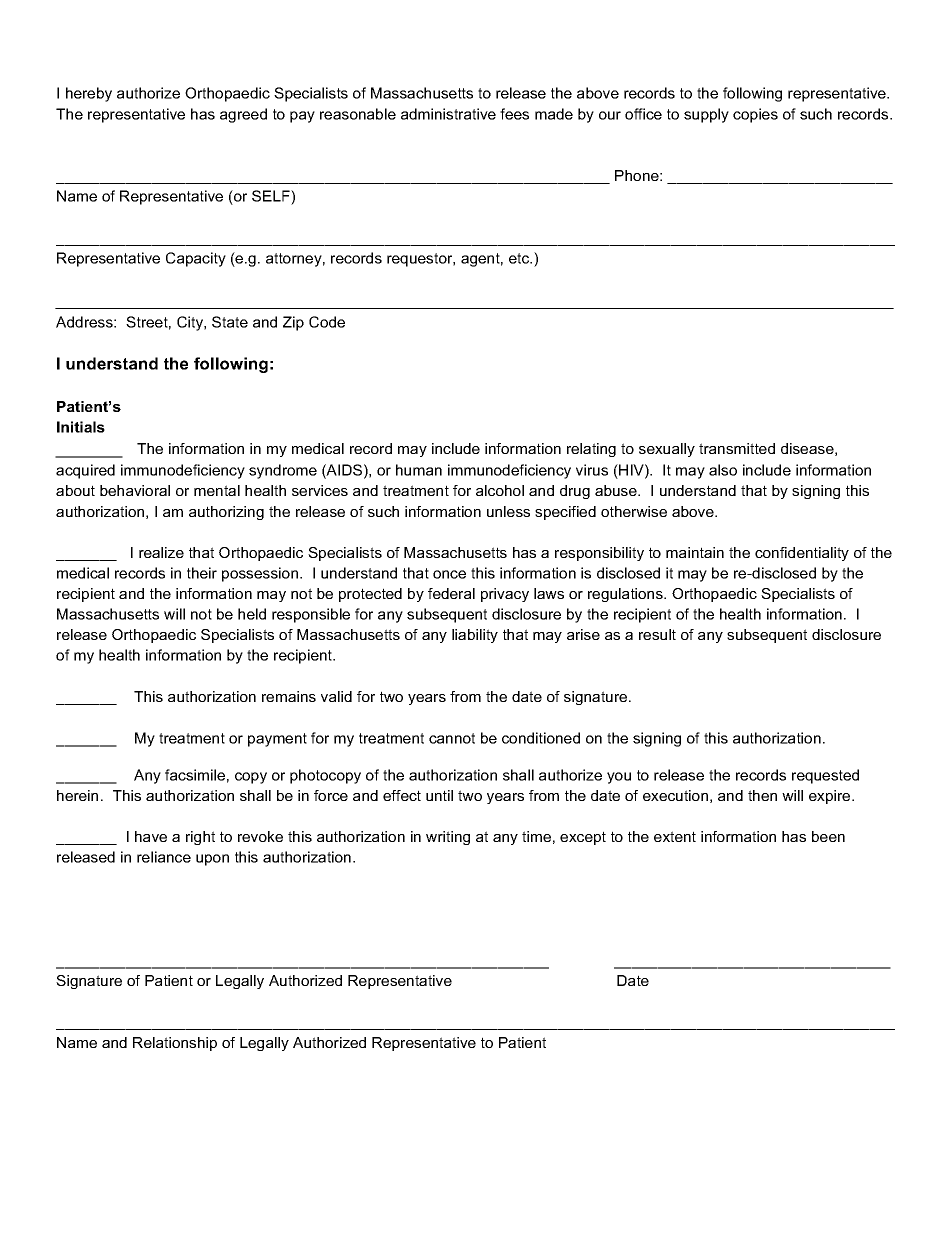  Describe the element at coordinates (449, 574) in the screenshot. I see `once` at that location.
